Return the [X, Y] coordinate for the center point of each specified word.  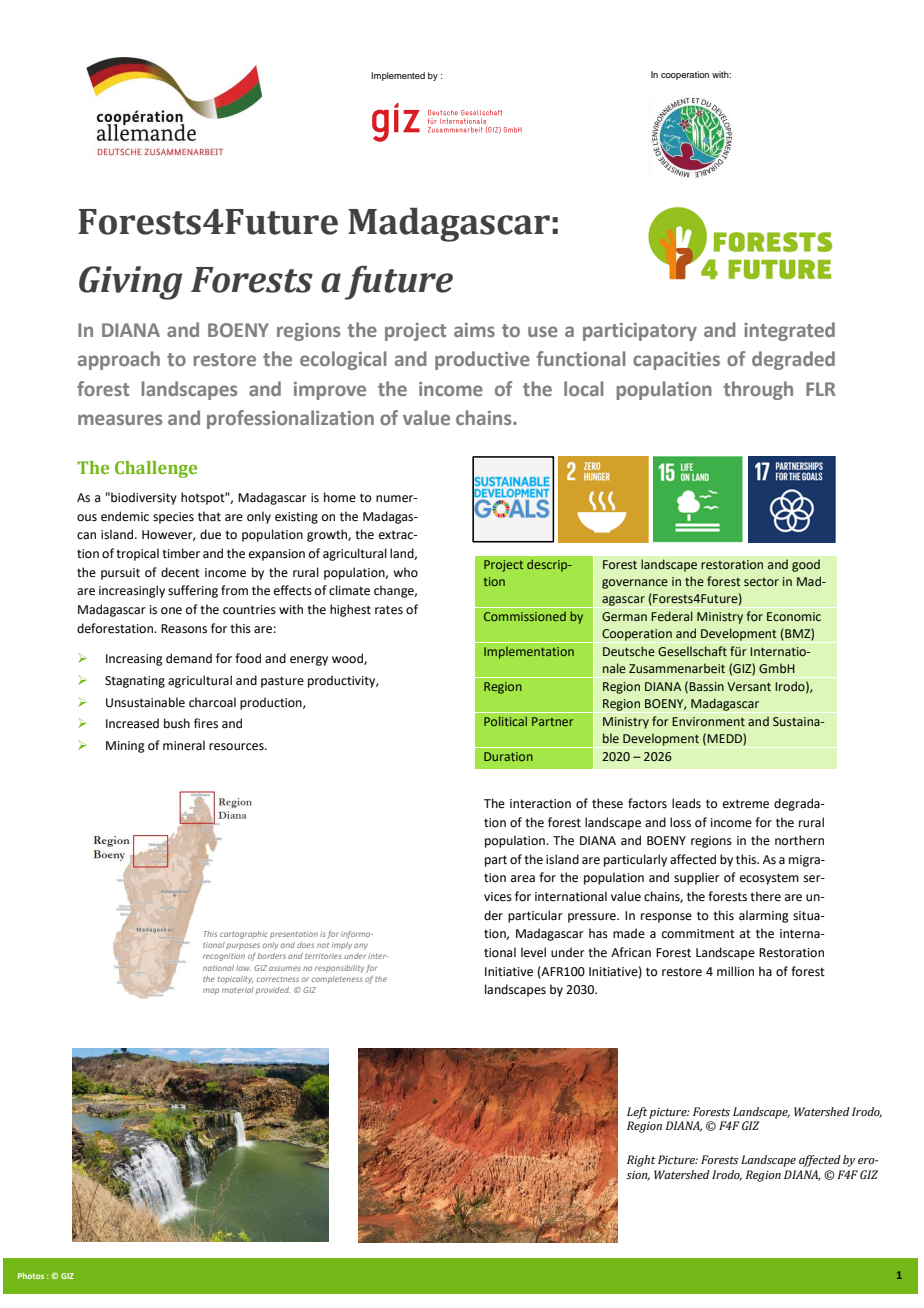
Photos [31, 1276]
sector [761, 582]
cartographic [243, 935]
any [361, 946]
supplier [697, 878]
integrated [789, 331]
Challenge [156, 469]
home [340, 497]
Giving [130, 283]
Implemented [398, 76]
